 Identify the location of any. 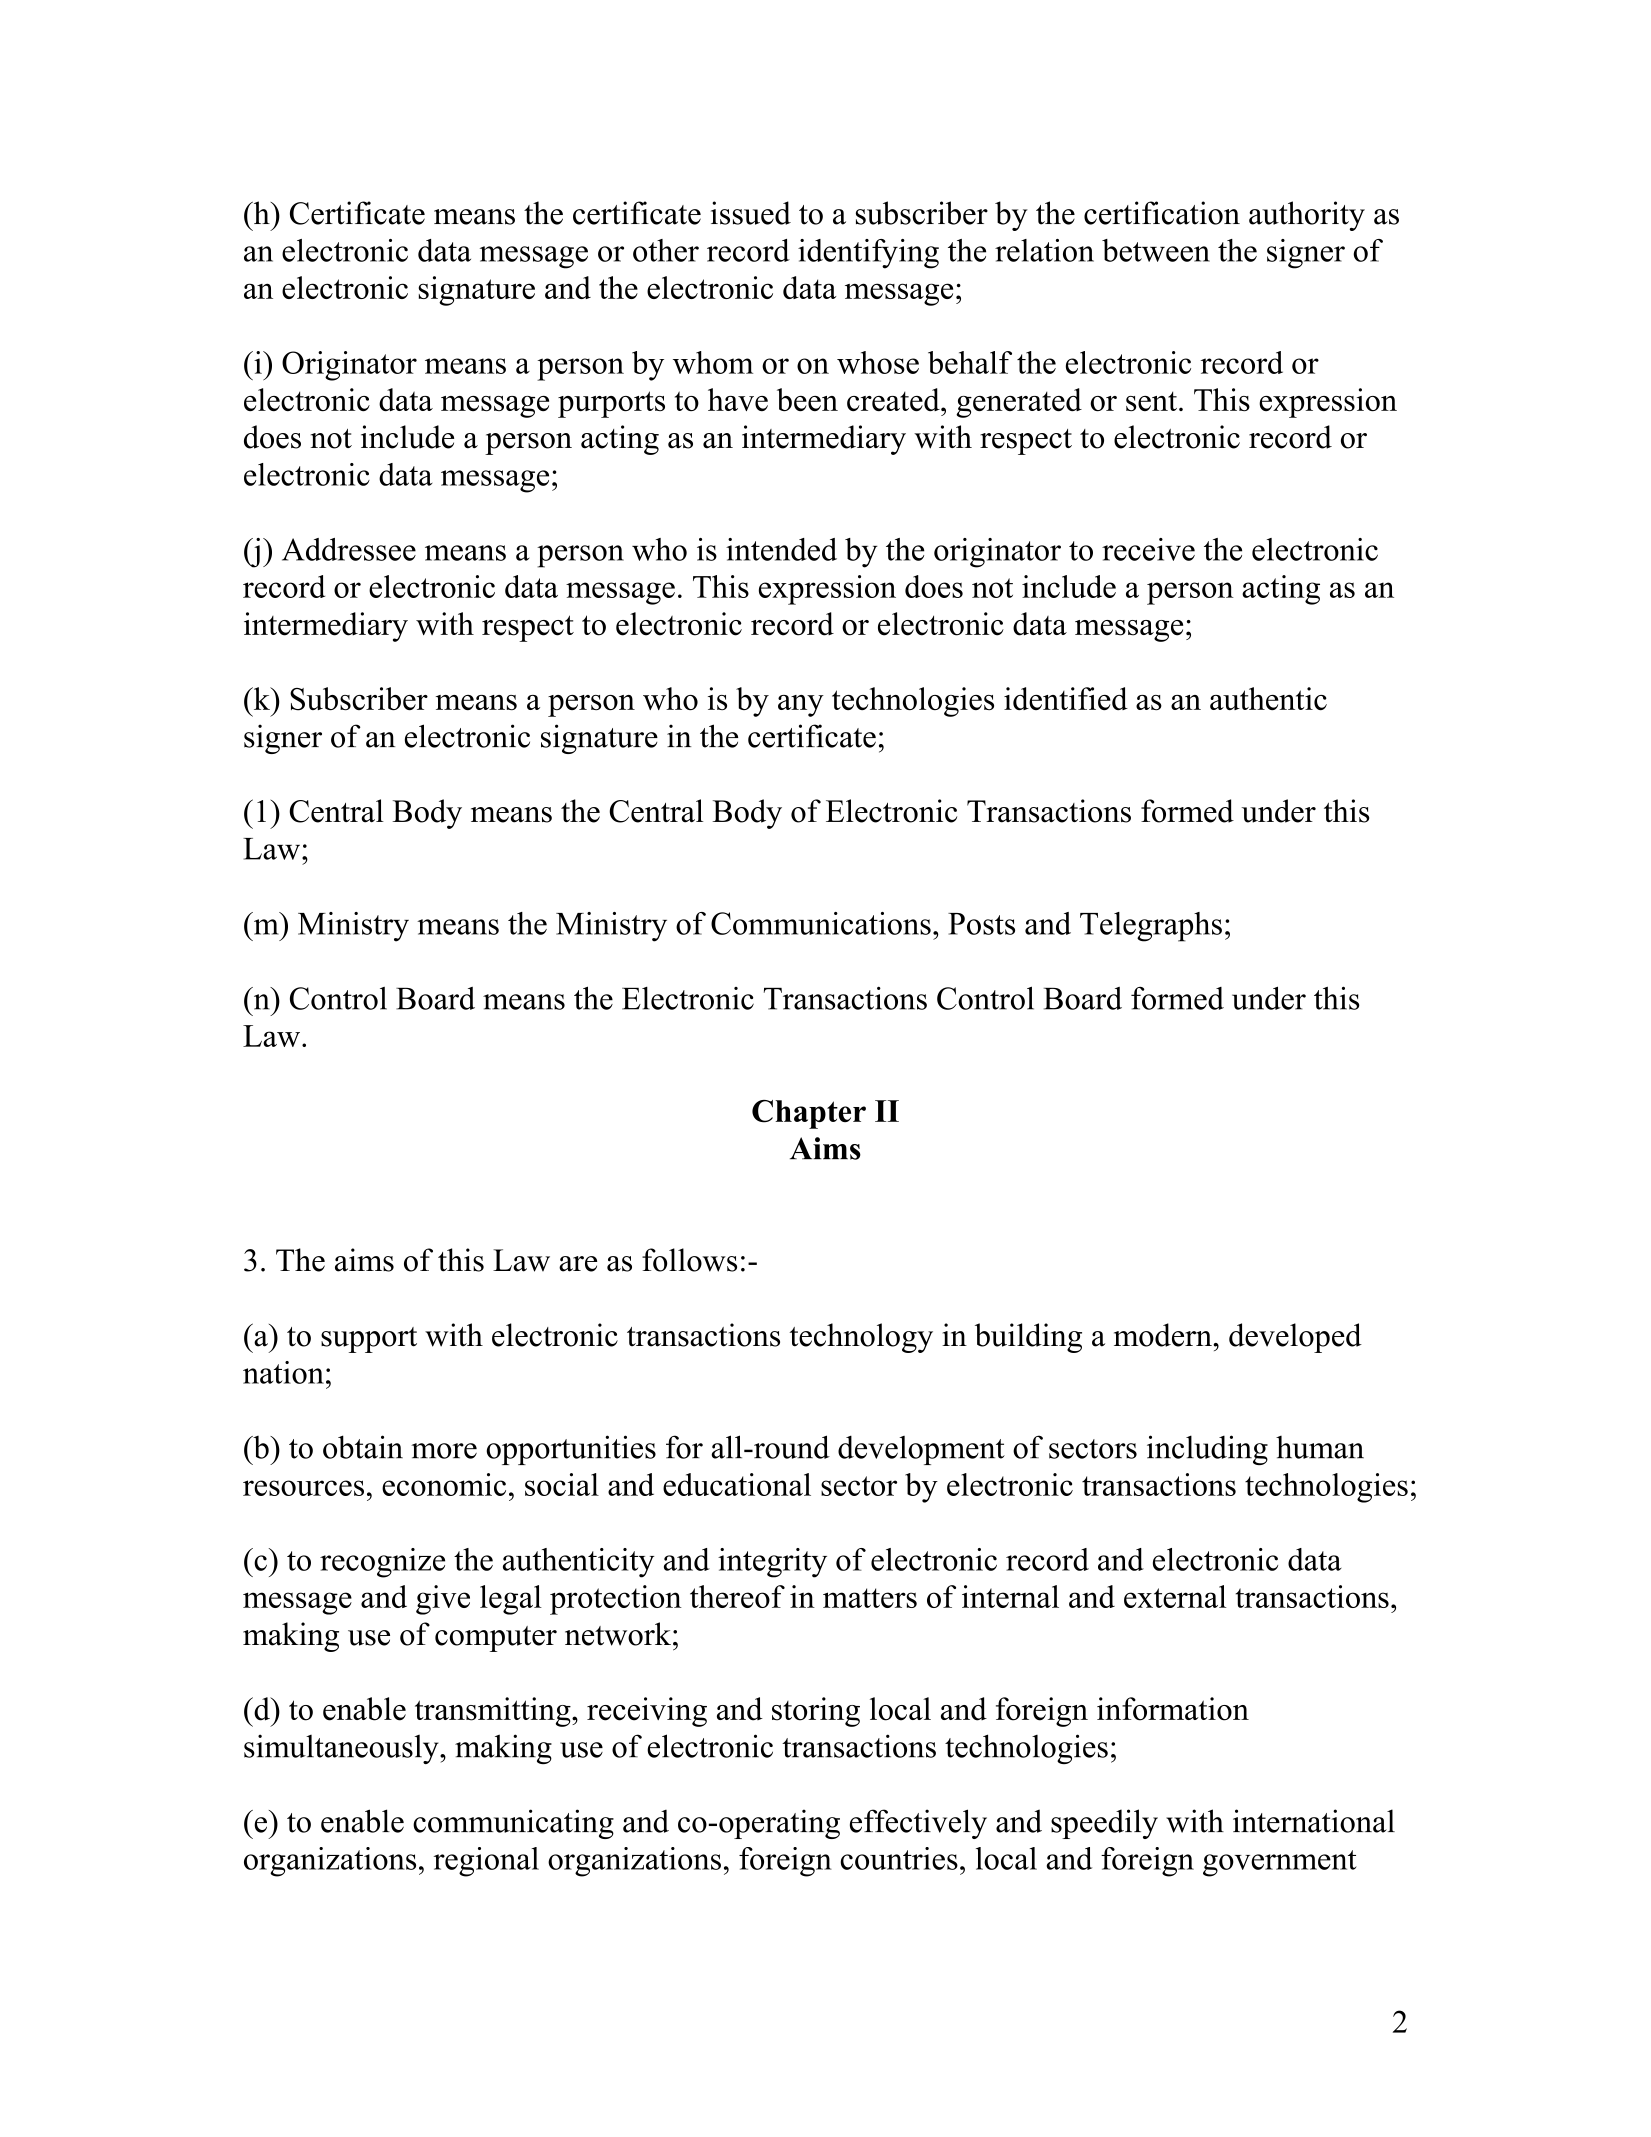
(801, 706).
